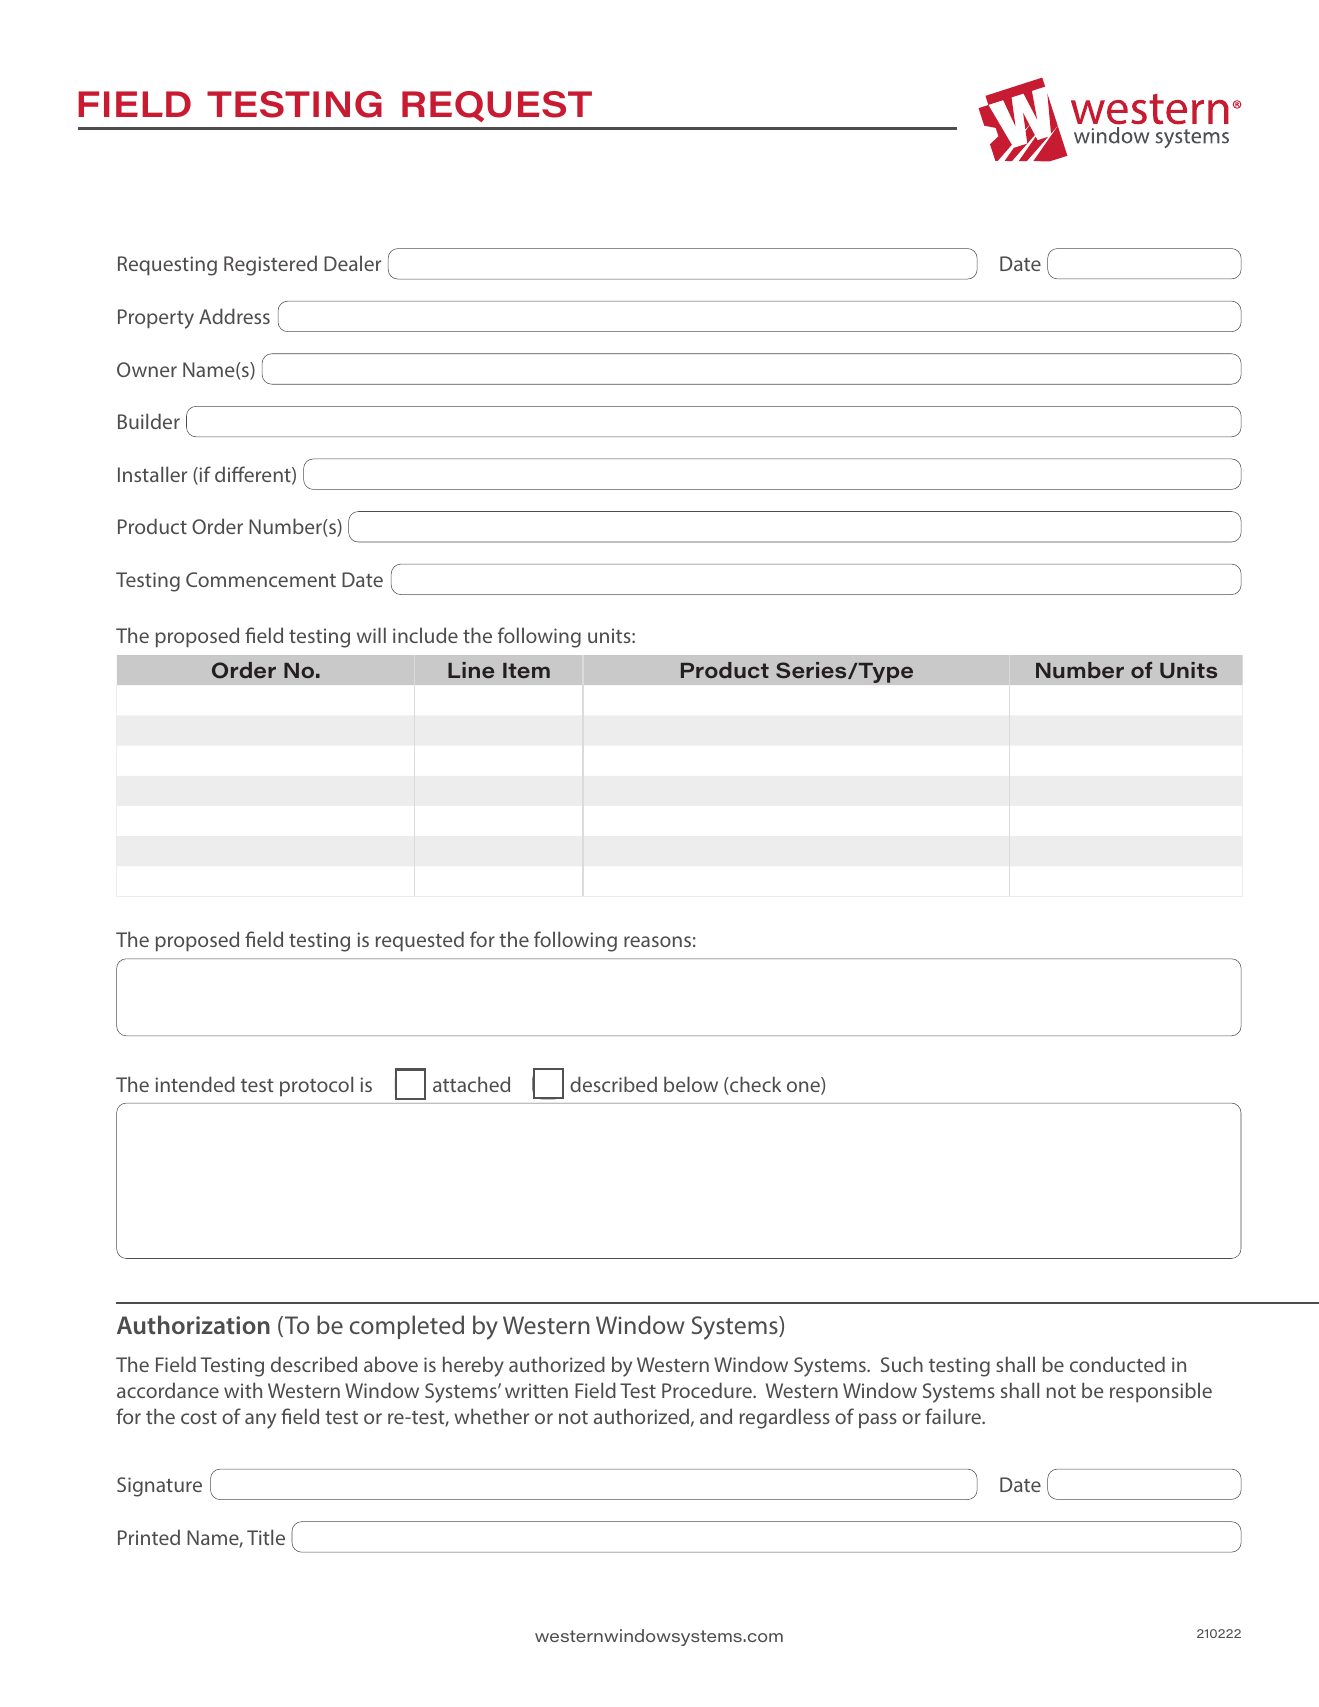 The image size is (1319, 1707). I want to click on Commencement, so click(261, 579).
